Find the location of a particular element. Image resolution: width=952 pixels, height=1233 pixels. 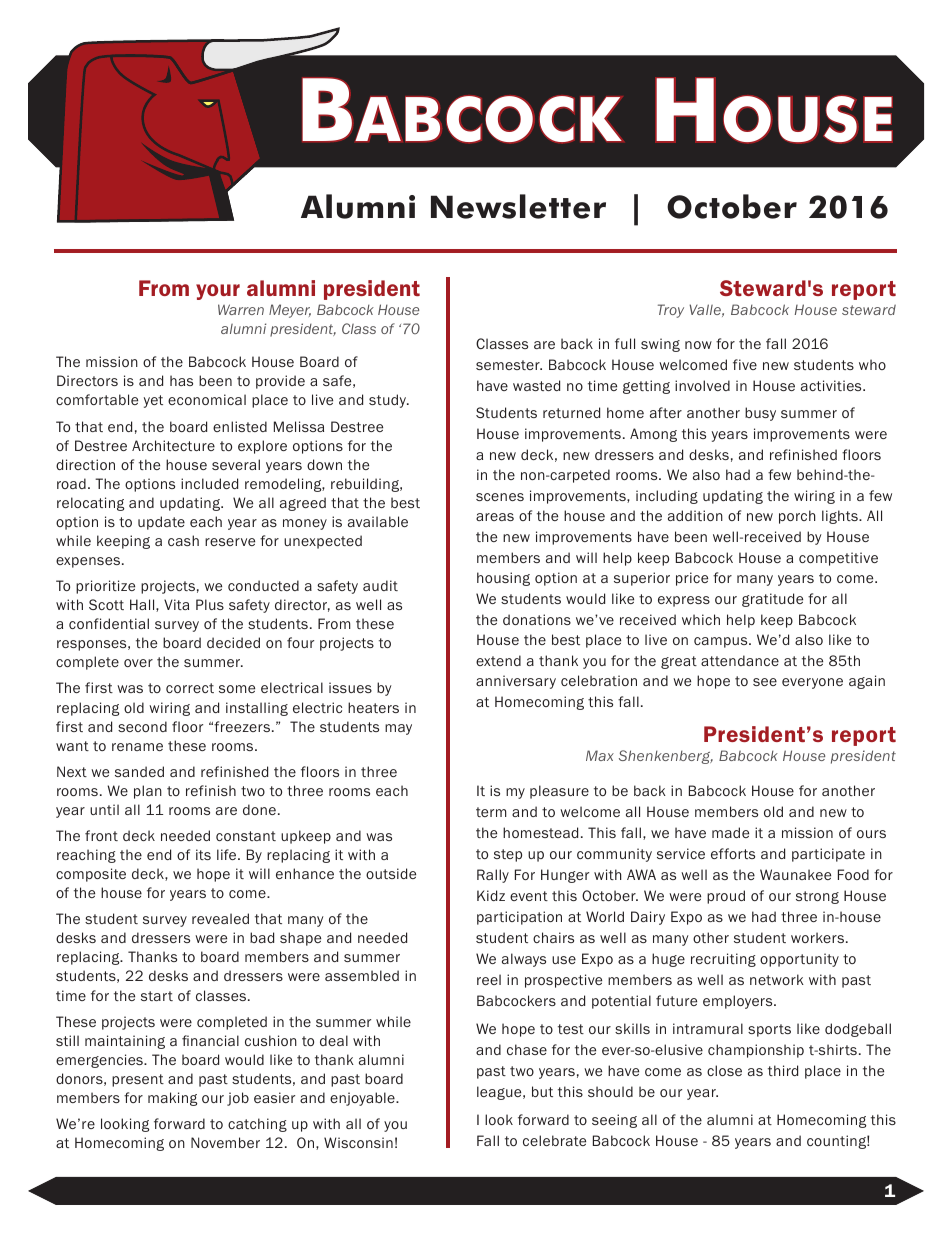

areas is located at coordinates (495, 517).
